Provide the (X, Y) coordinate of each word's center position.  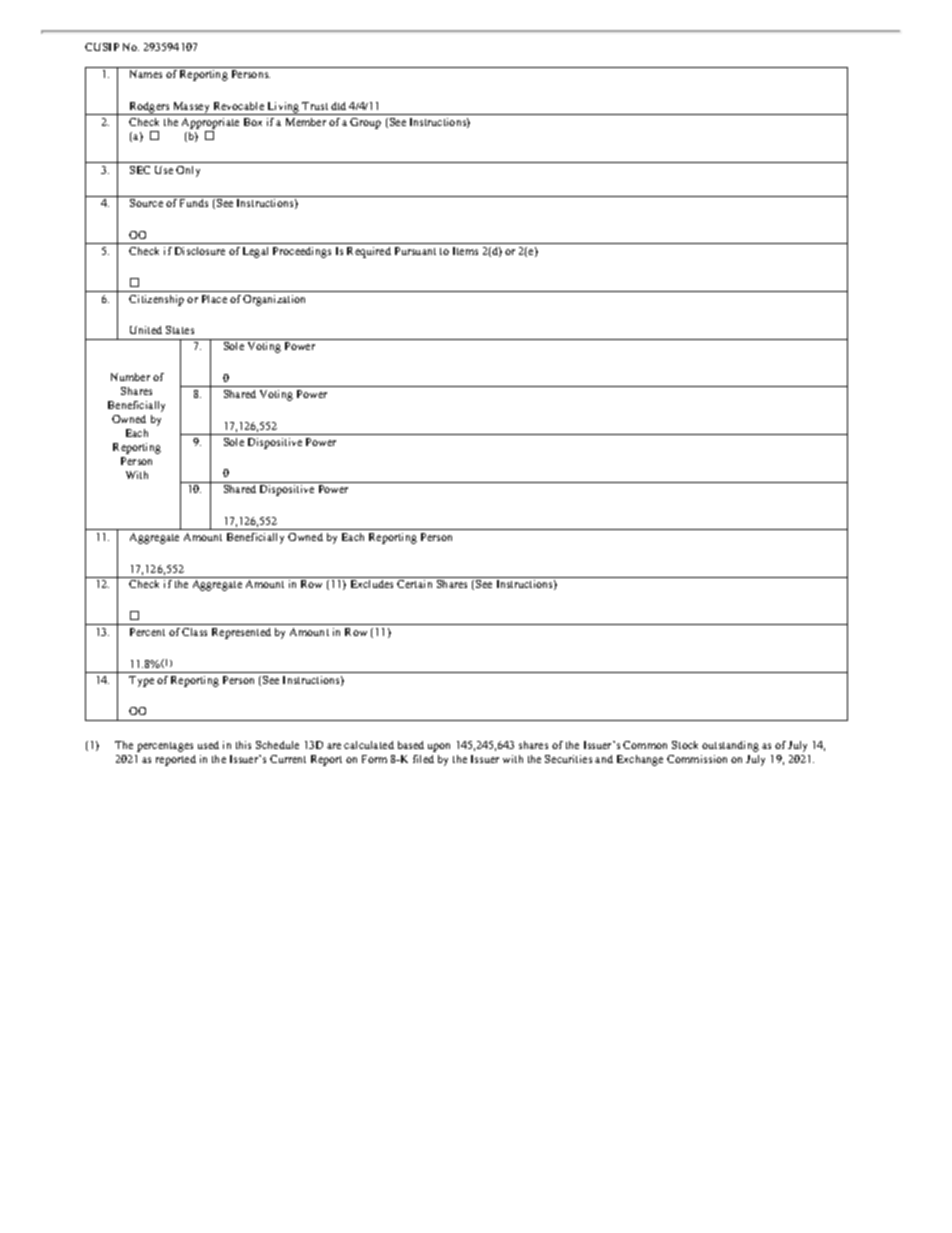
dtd (338, 106)
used (208, 745)
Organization (274, 300)
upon (439, 747)
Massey (191, 108)
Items (465, 251)
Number (130, 377)
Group (365, 123)
